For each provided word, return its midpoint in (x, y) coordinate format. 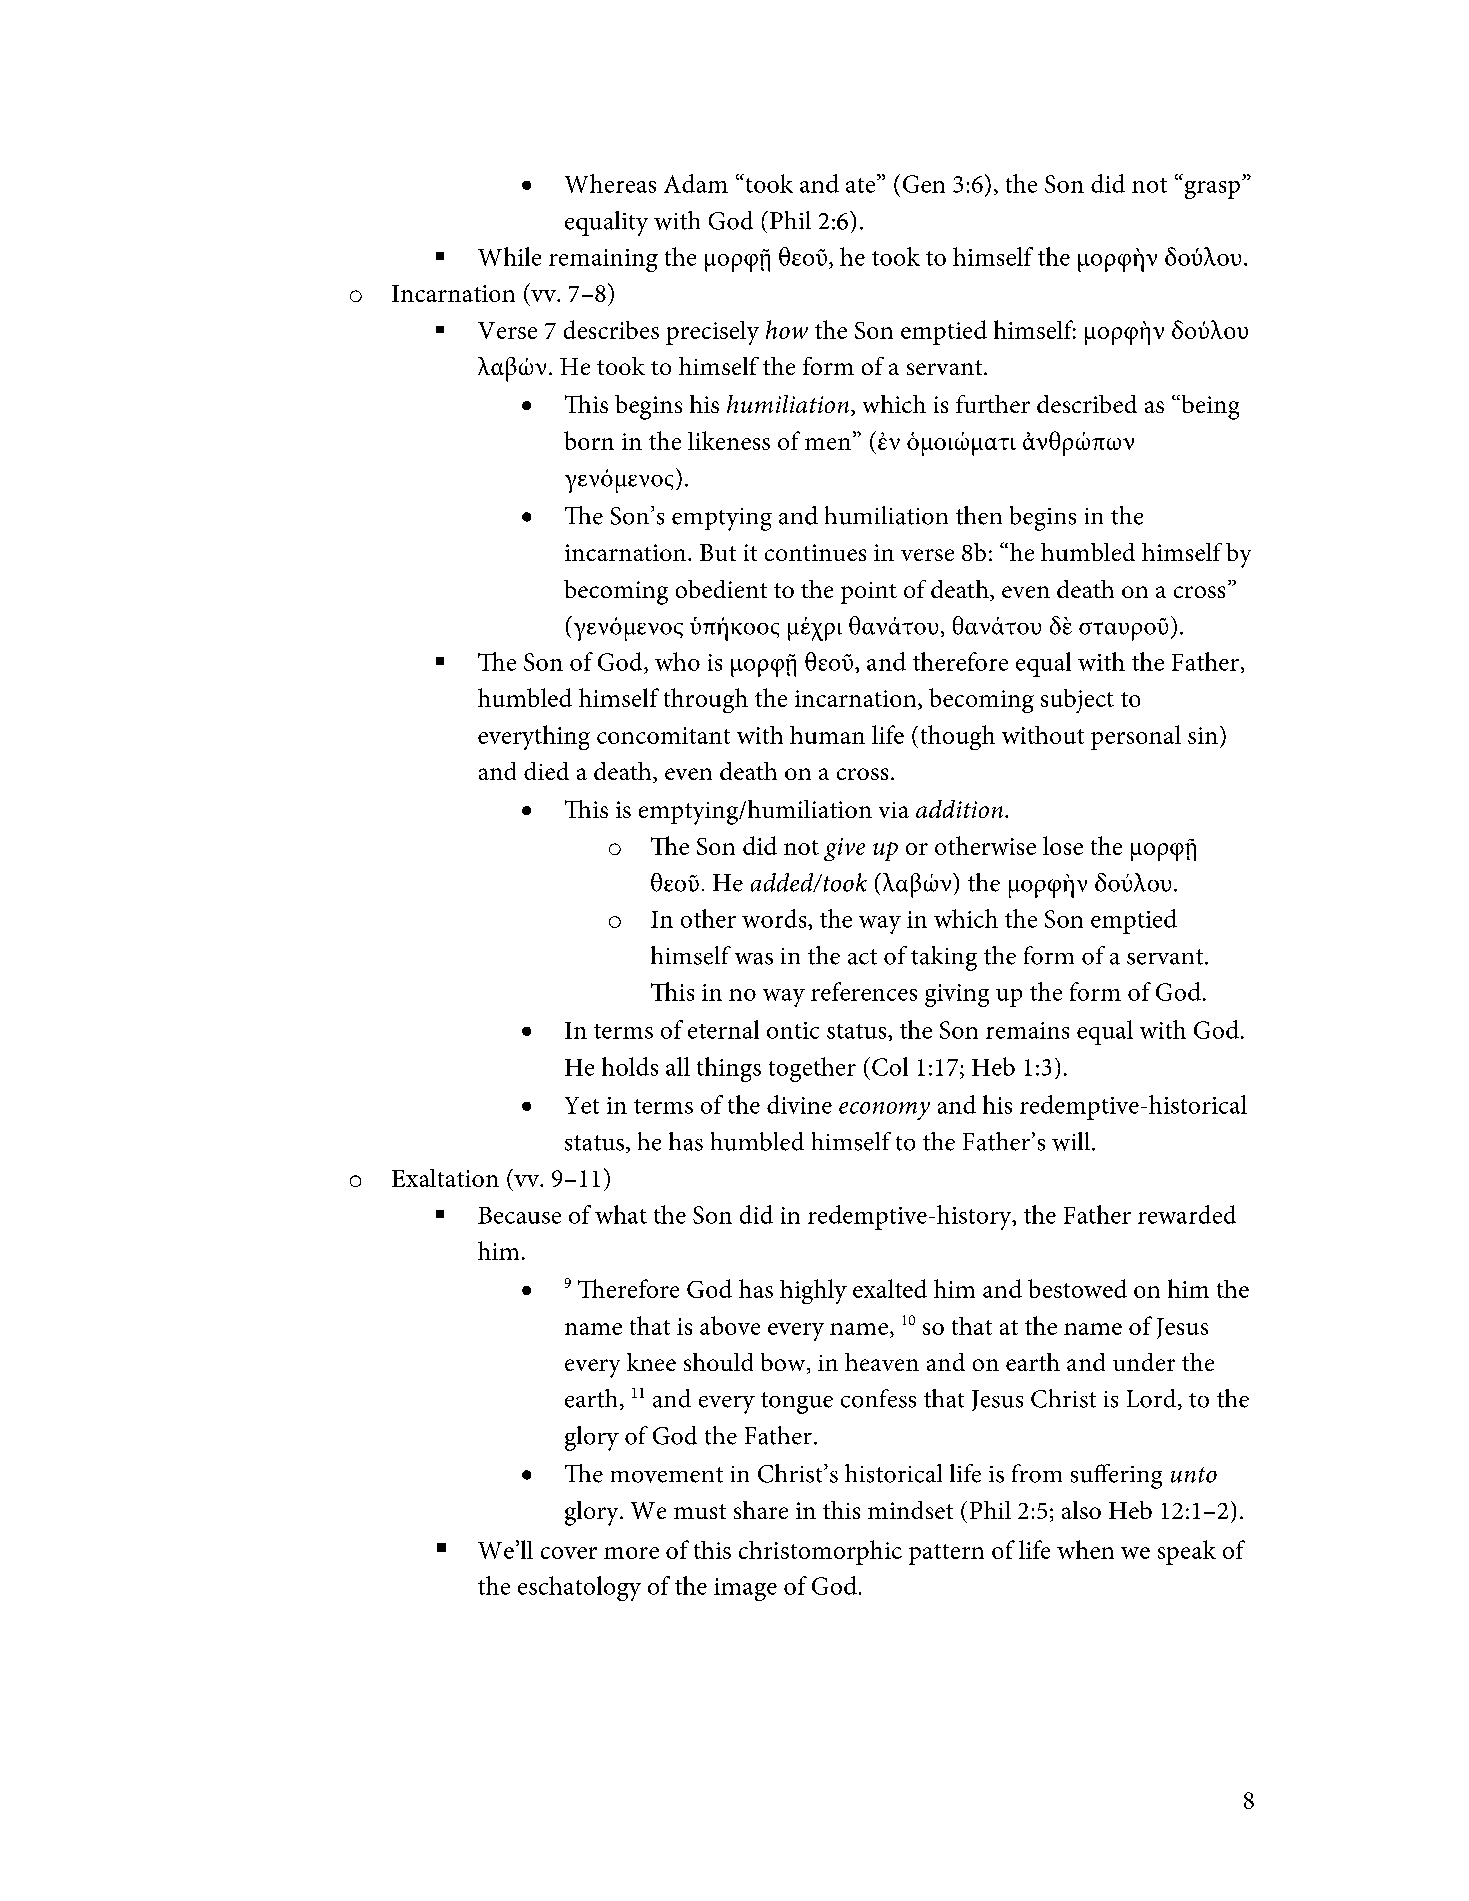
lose (1063, 845)
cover (569, 1553)
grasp (1212, 190)
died (546, 771)
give (844, 849)
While (509, 256)
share (761, 1510)
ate (862, 184)
